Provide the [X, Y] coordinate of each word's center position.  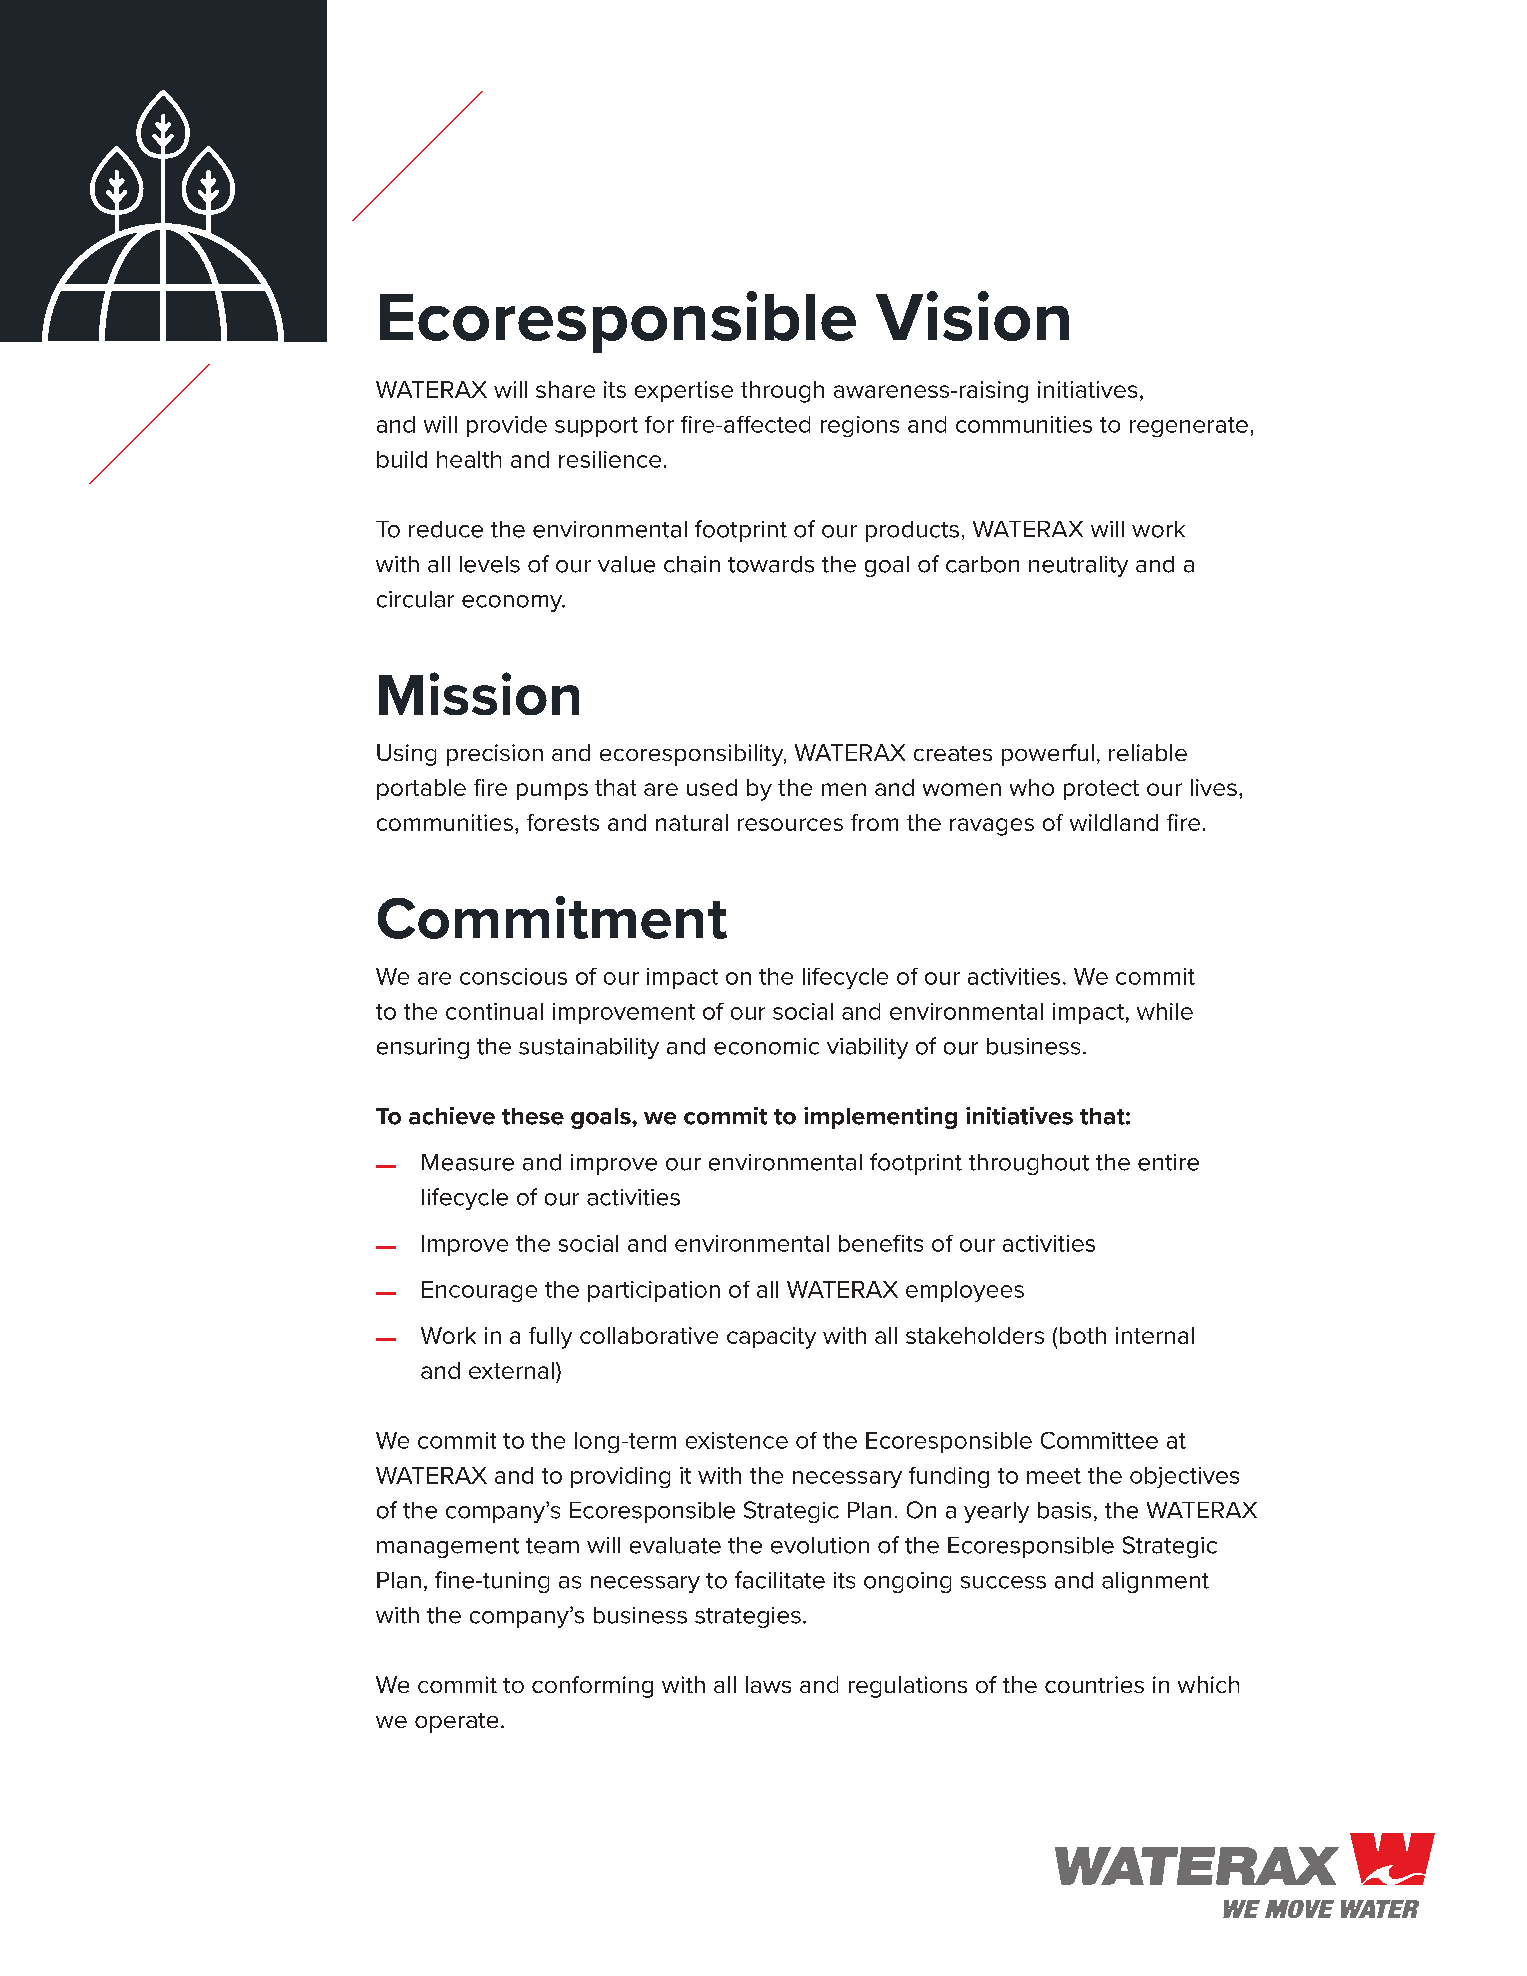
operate [456, 1723]
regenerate [1189, 427]
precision [495, 755]
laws [768, 1684]
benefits [881, 1243]
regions [860, 426]
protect [1101, 790]
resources [790, 824]
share [565, 389]
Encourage [479, 1291]
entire [1168, 1162]
